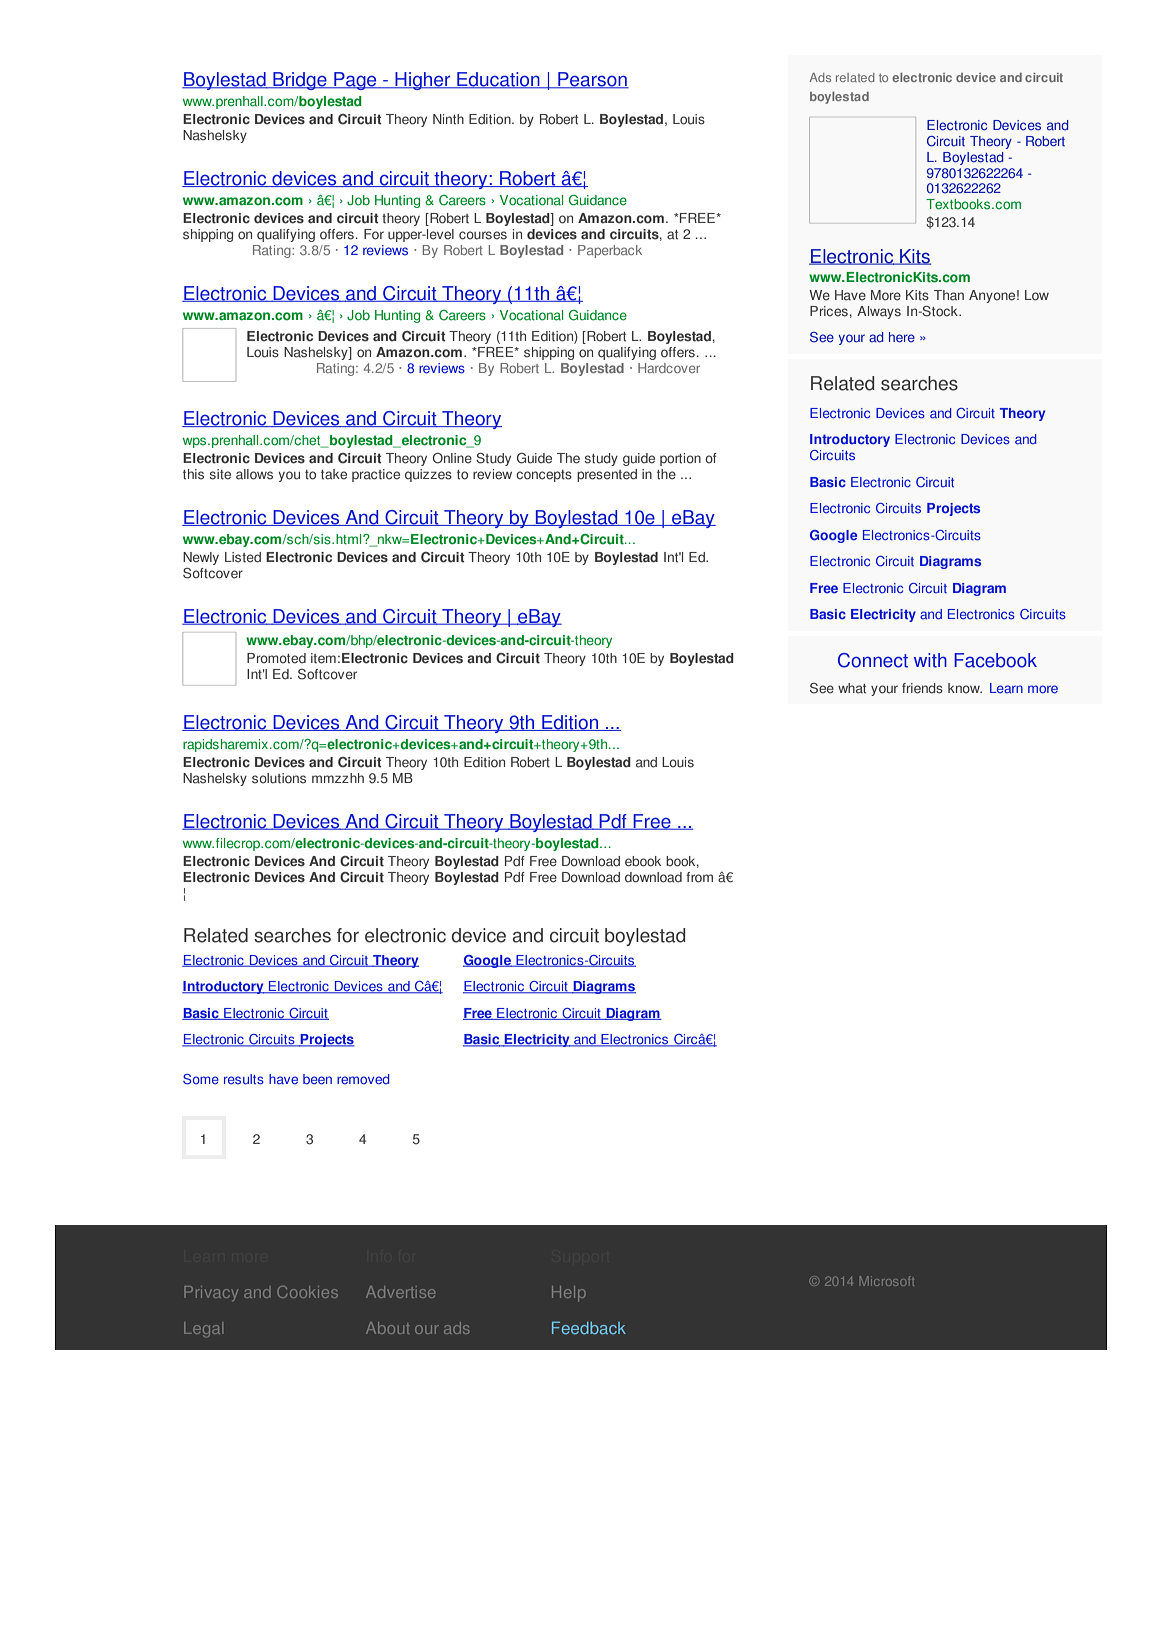 The image size is (1164, 1647). Describe the element at coordinates (852, 688) in the screenshot. I see `what` at that location.
